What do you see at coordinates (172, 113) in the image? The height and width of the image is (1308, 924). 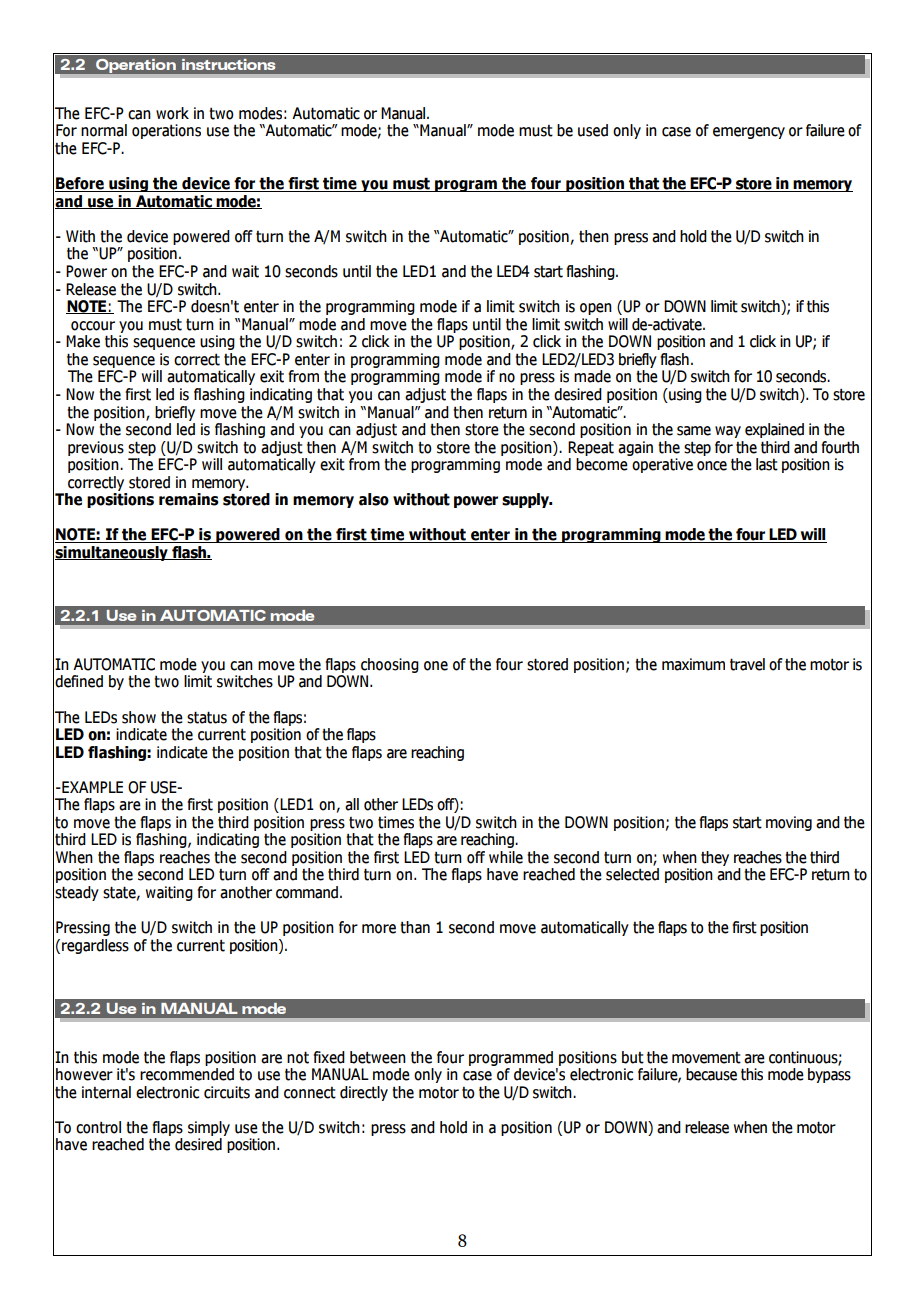 I see `work` at bounding box center [172, 113].
